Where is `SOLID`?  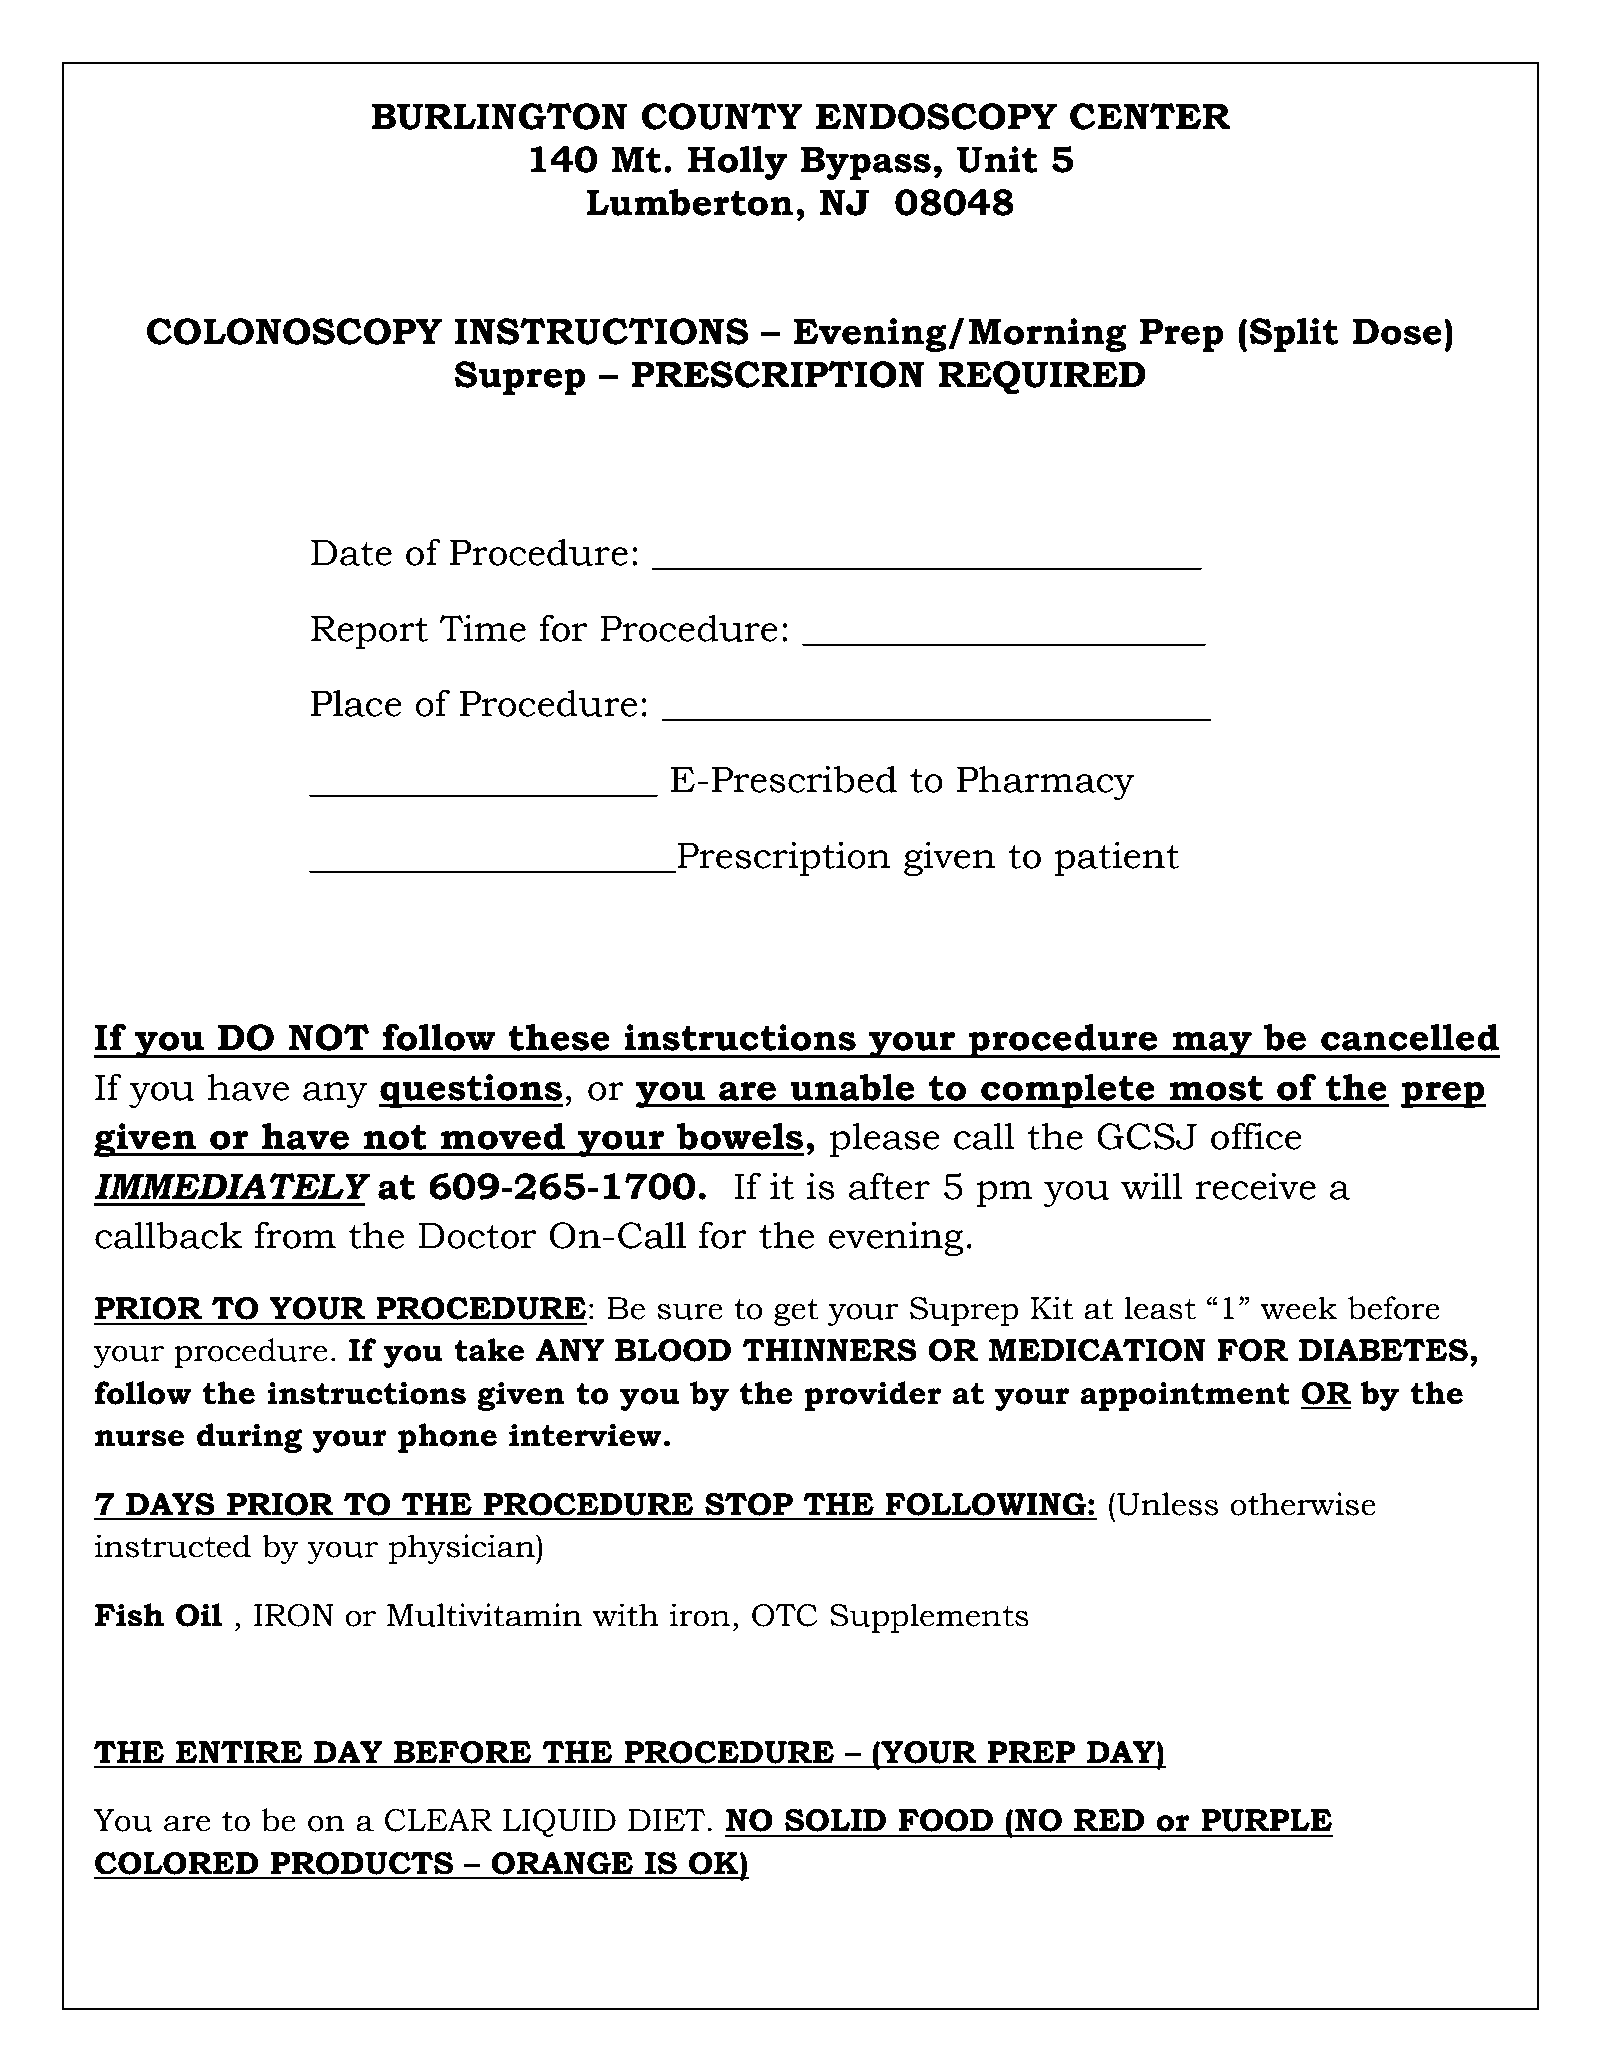
SOLID is located at coordinates (835, 1820).
